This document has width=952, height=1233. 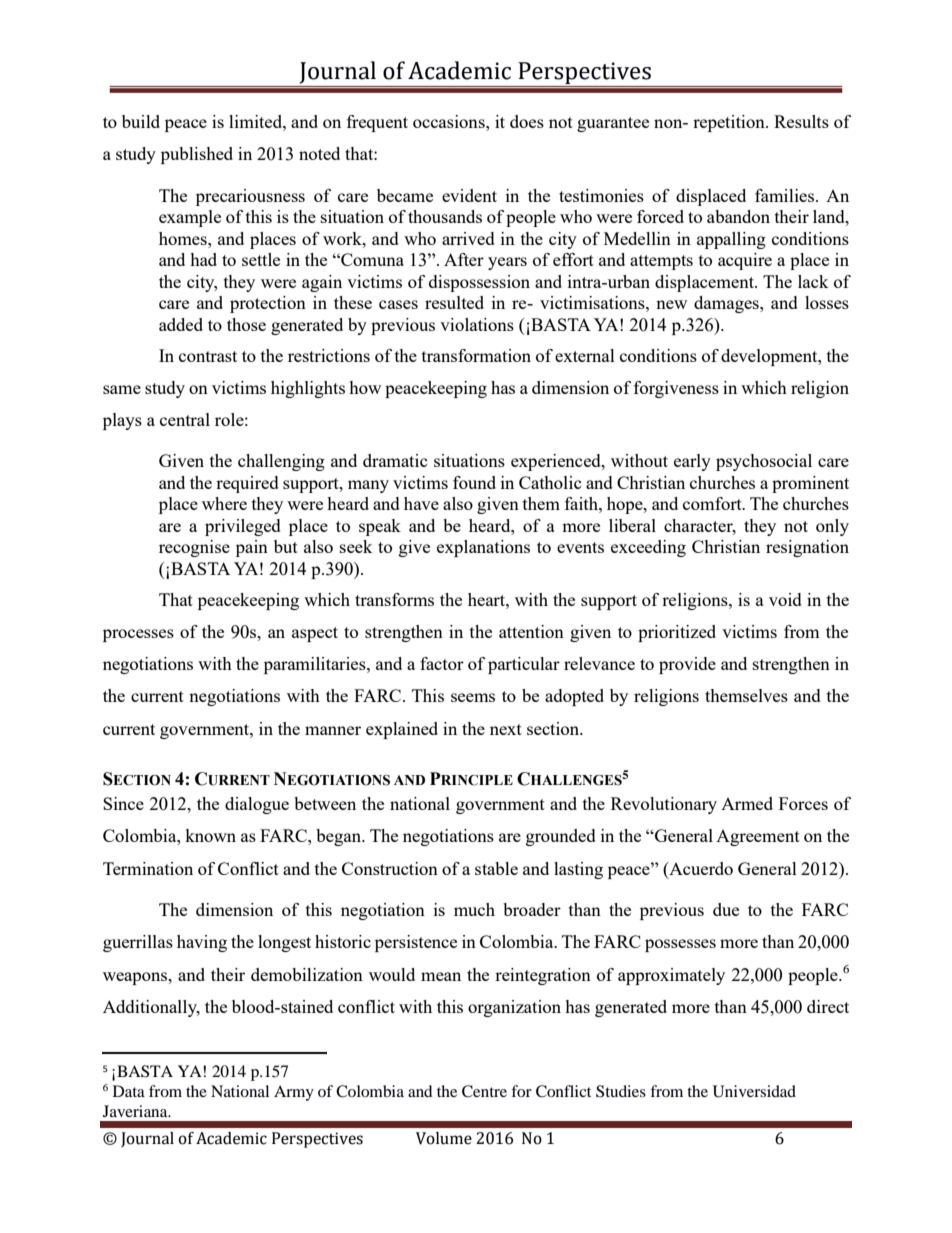 I want to click on published, so click(x=197, y=155).
